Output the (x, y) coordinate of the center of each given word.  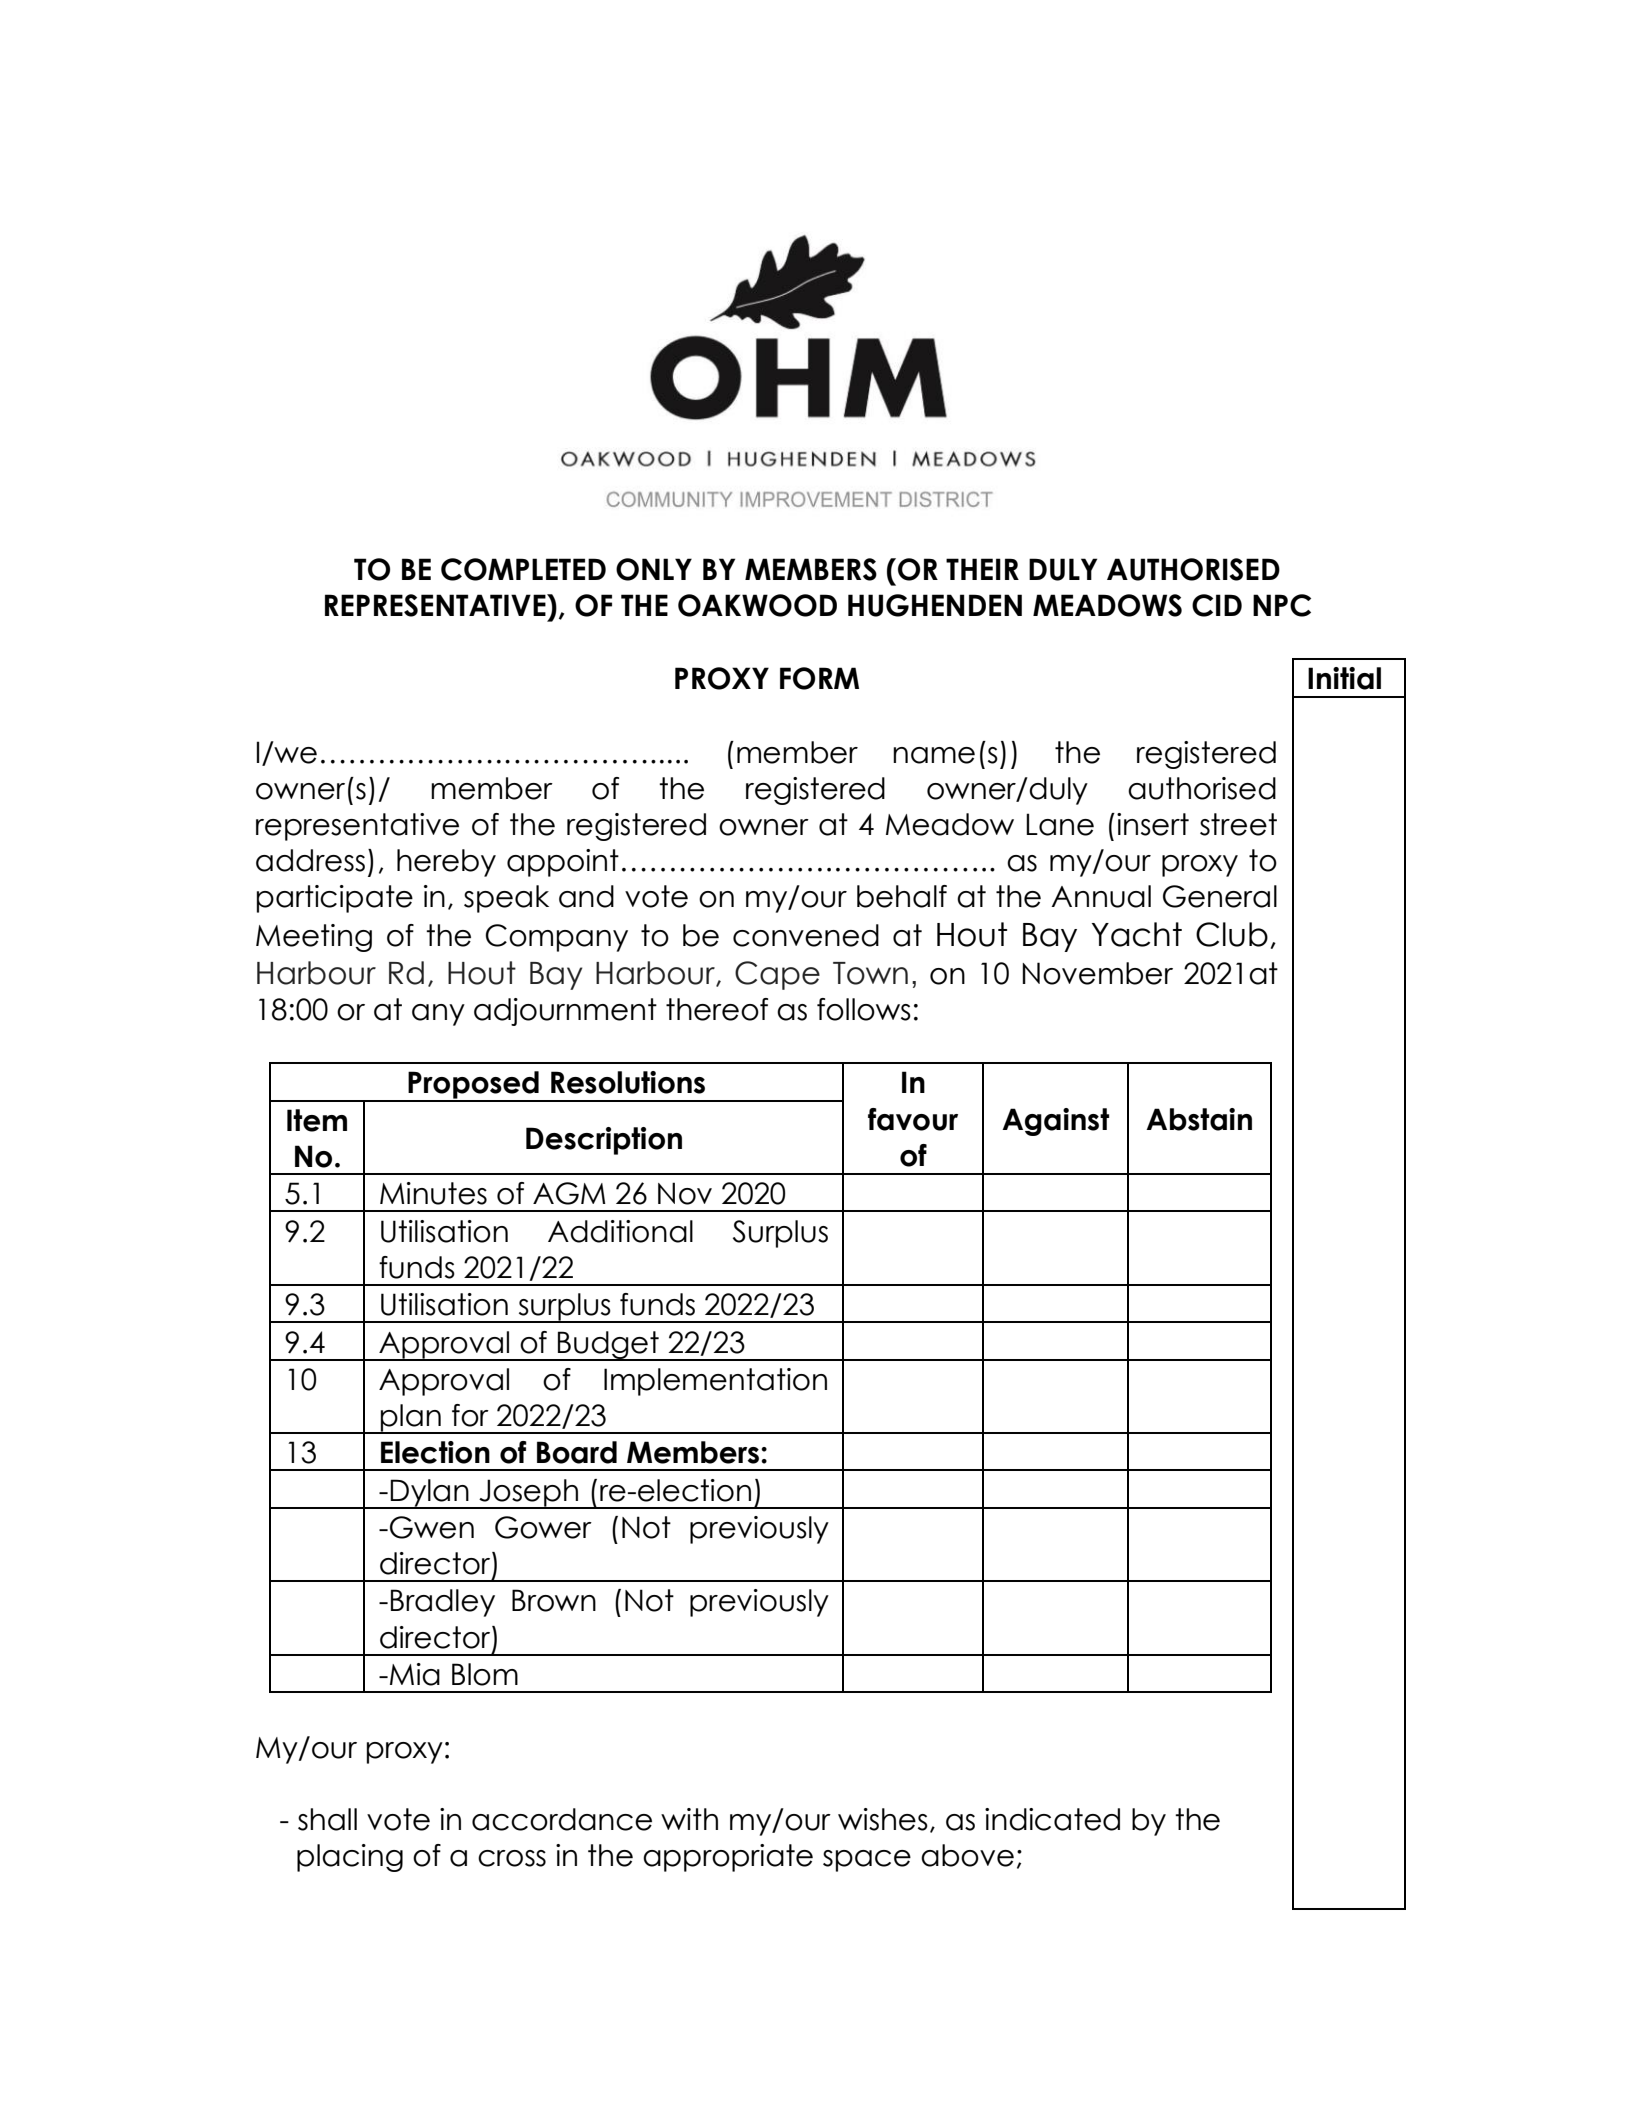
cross (512, 1858)
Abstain (1199, 1119)
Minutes (433, 1193)
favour (913, 1119)
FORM (819, 678)
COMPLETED (523, 569)
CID (1217, 605)
